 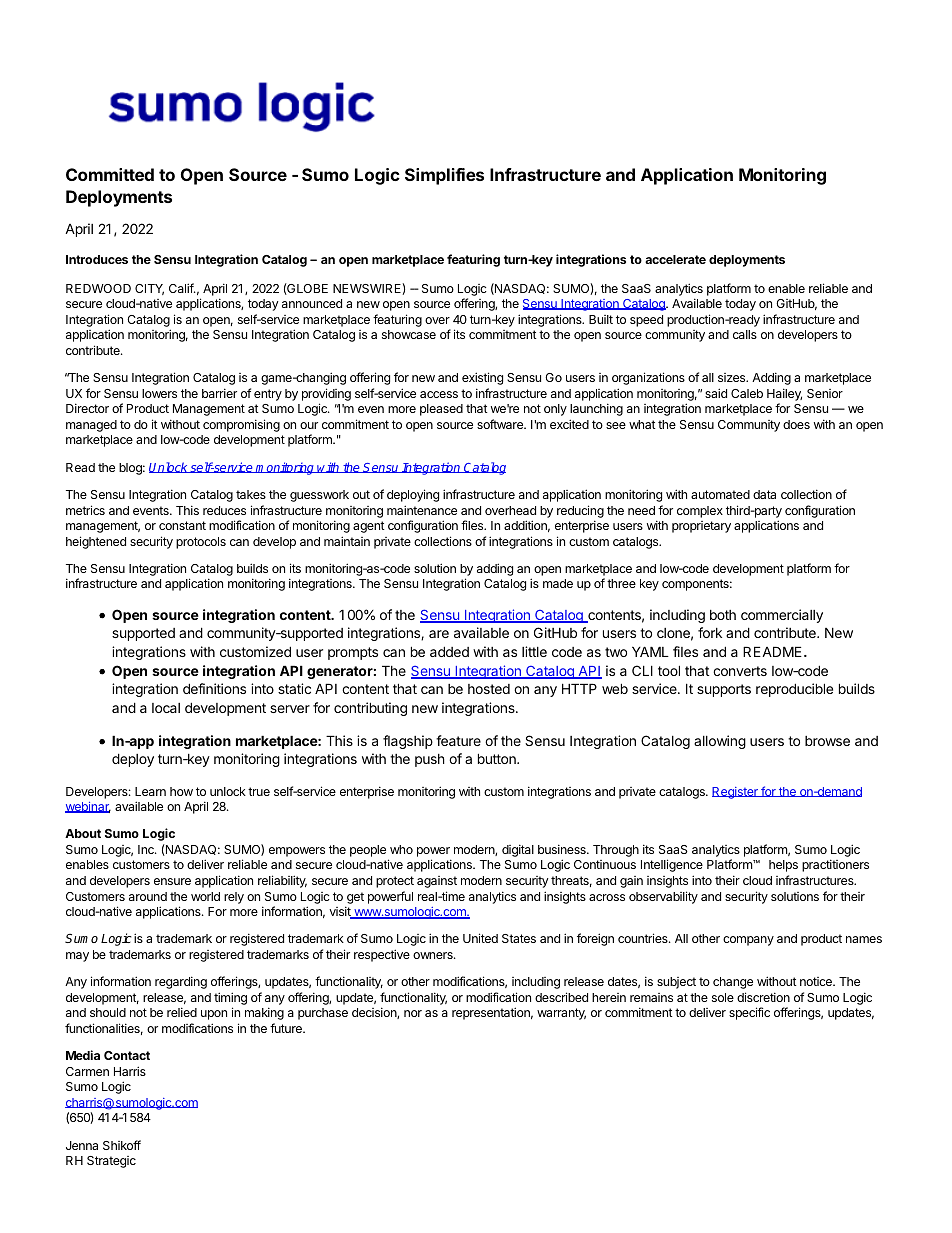 What do you see at coordinates (501, 424) in the screenshot?
I see `software` at bounding box center [501, 424].
